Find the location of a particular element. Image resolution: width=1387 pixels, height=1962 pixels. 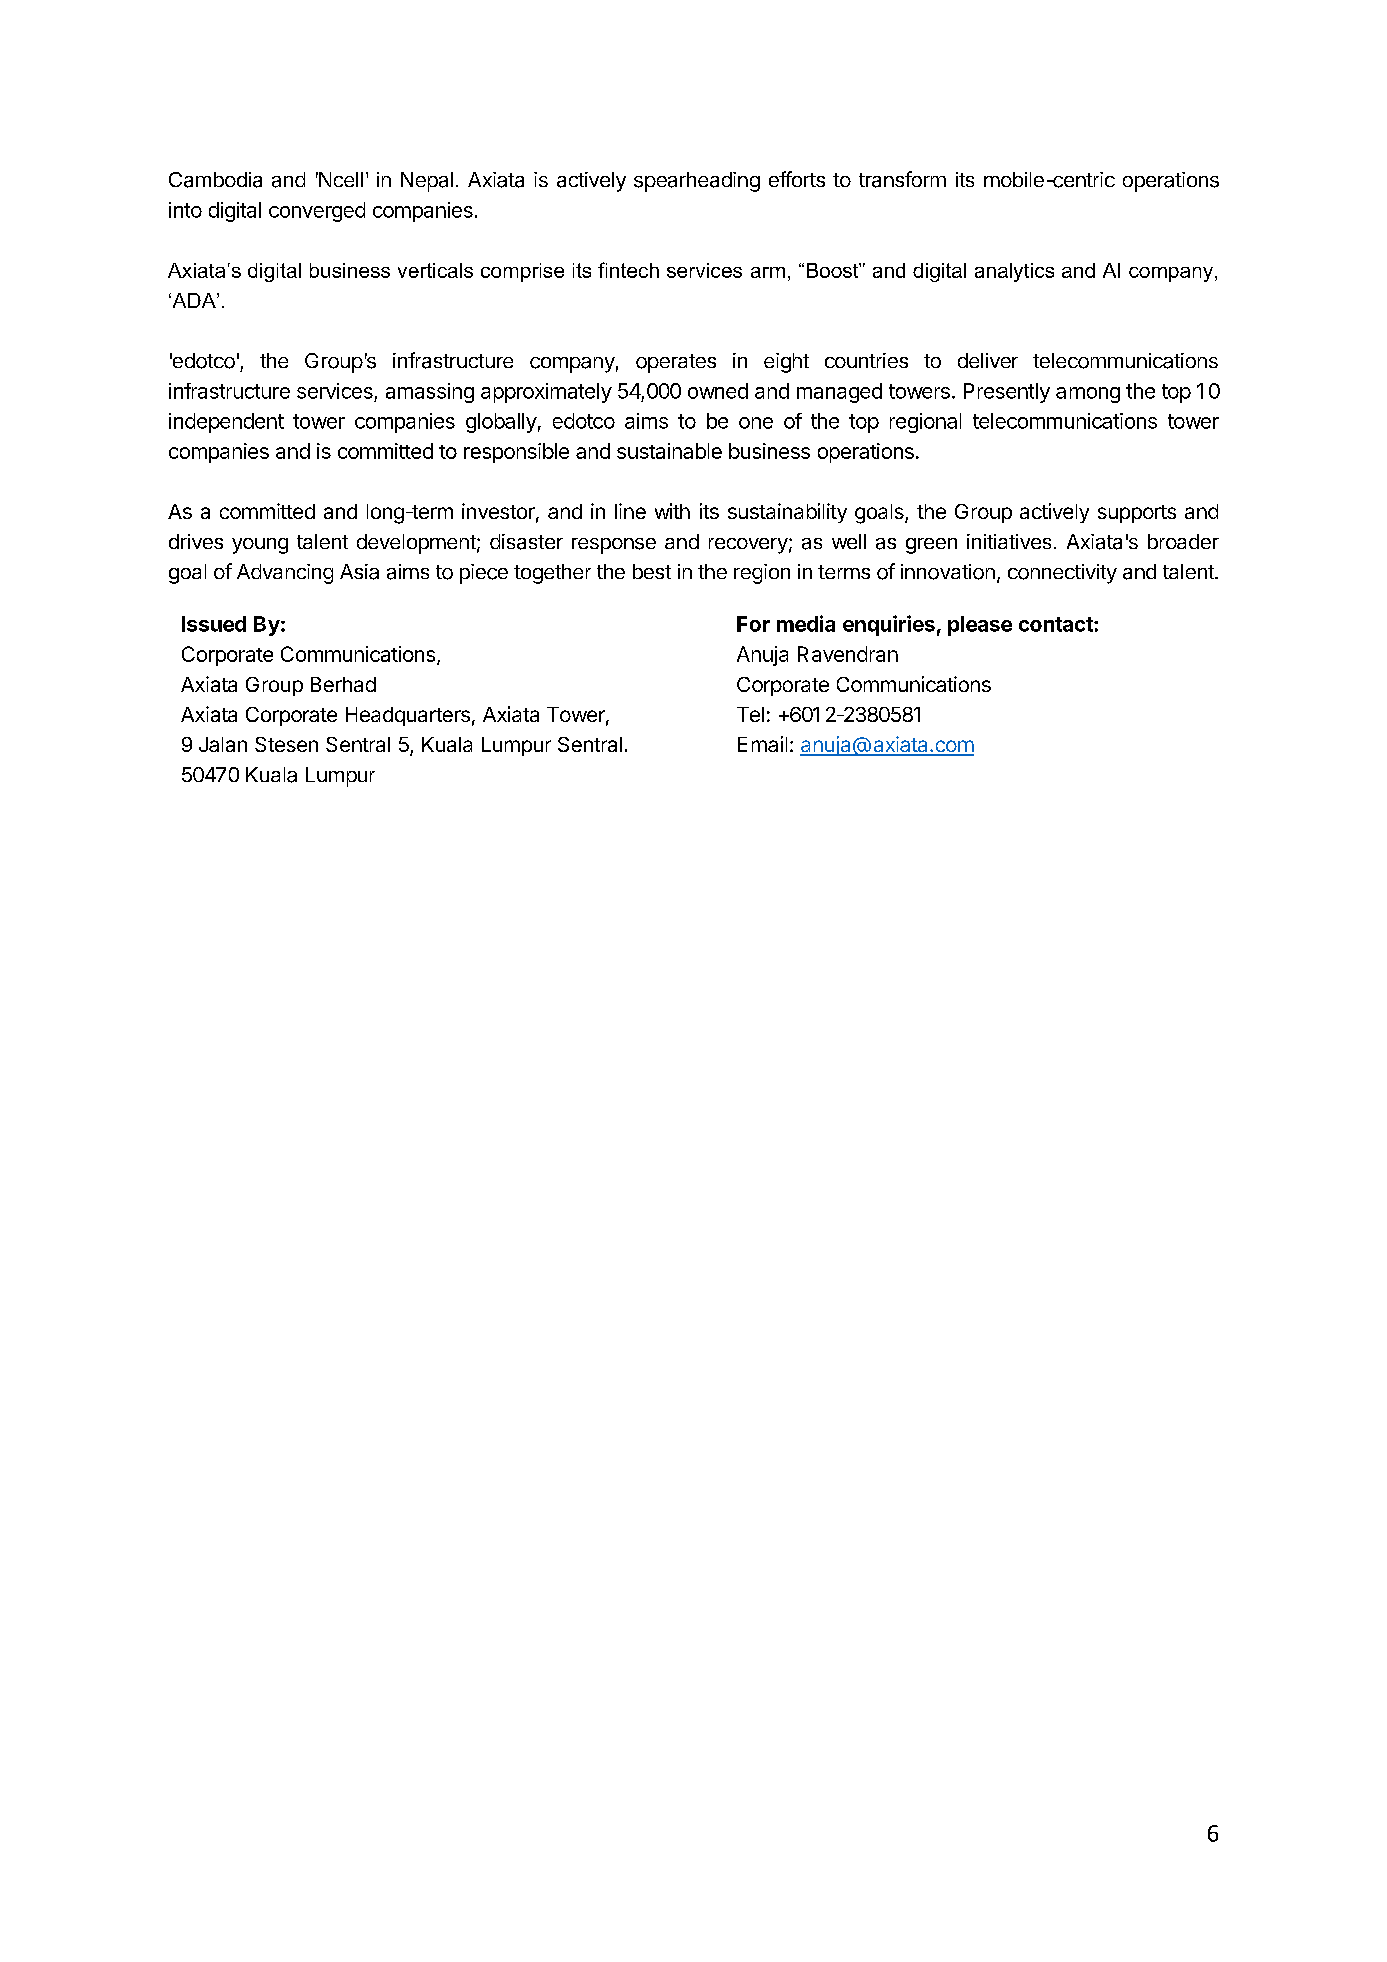

initiatives is located at coordinates (1009, 541).
